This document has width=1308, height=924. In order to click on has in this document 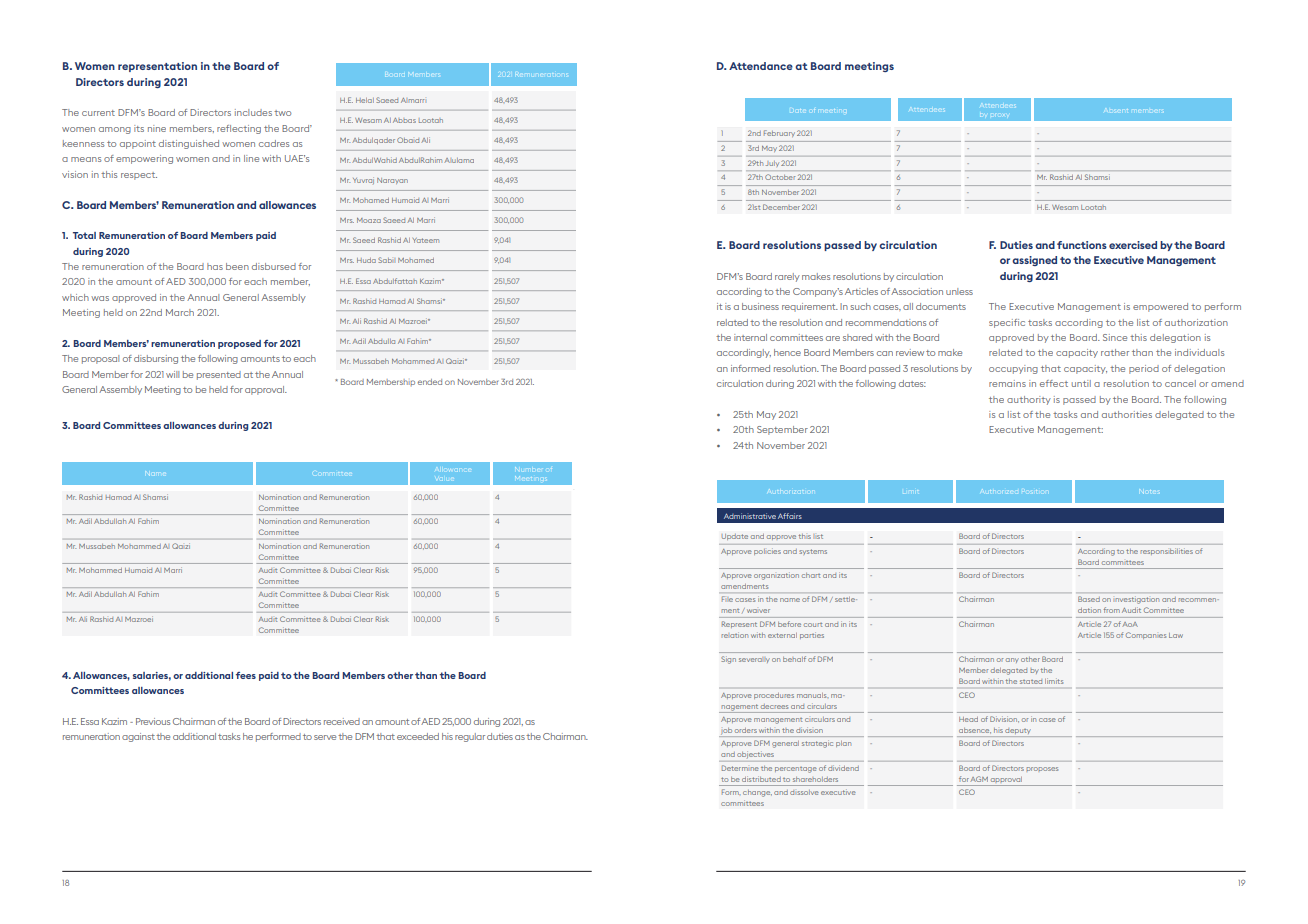, I will do `click(215, 266)`.
